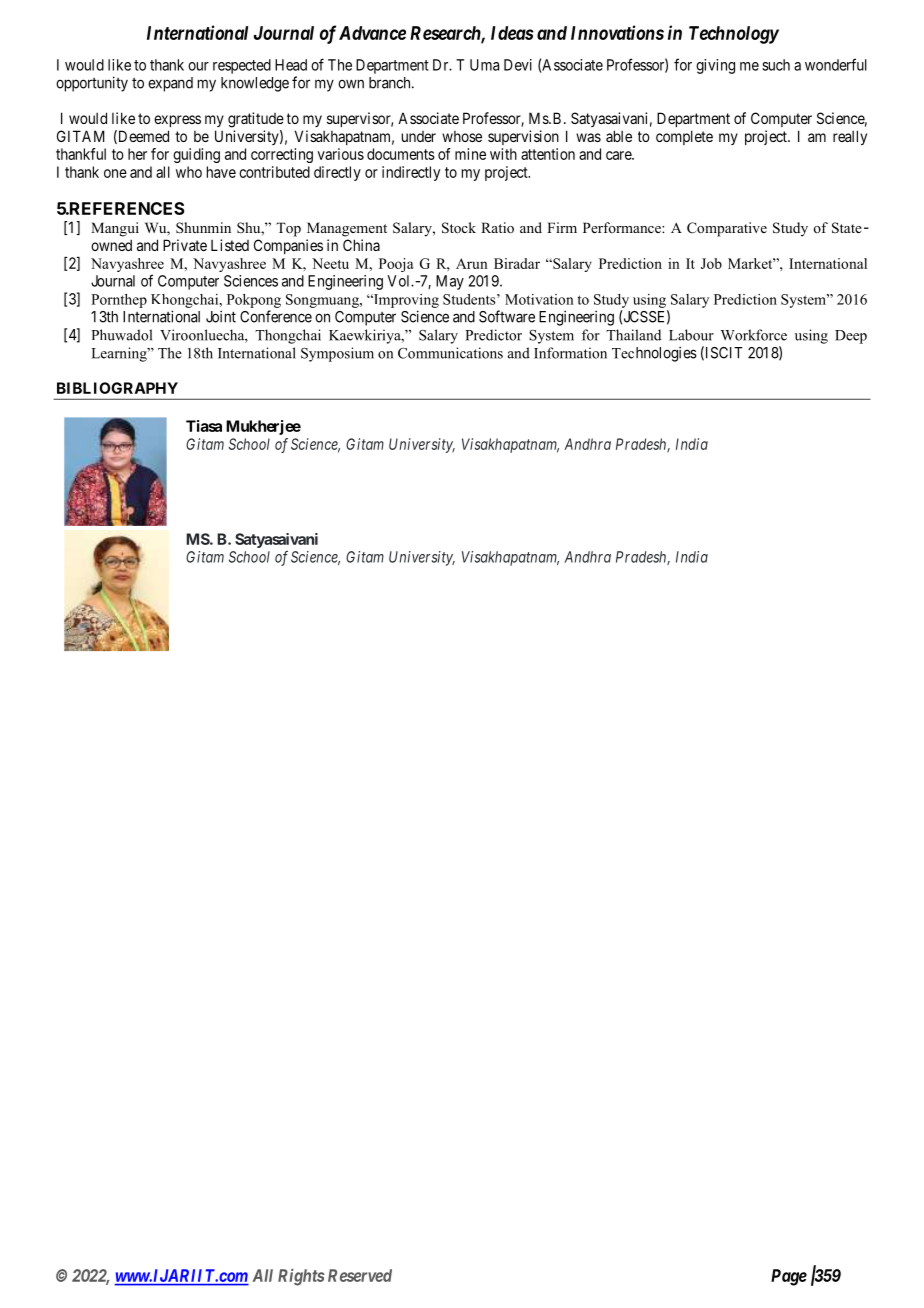 This image has width=924, height=1308. Describe the element at coordinates (776, 65) in the image. I see `such` at that location.
